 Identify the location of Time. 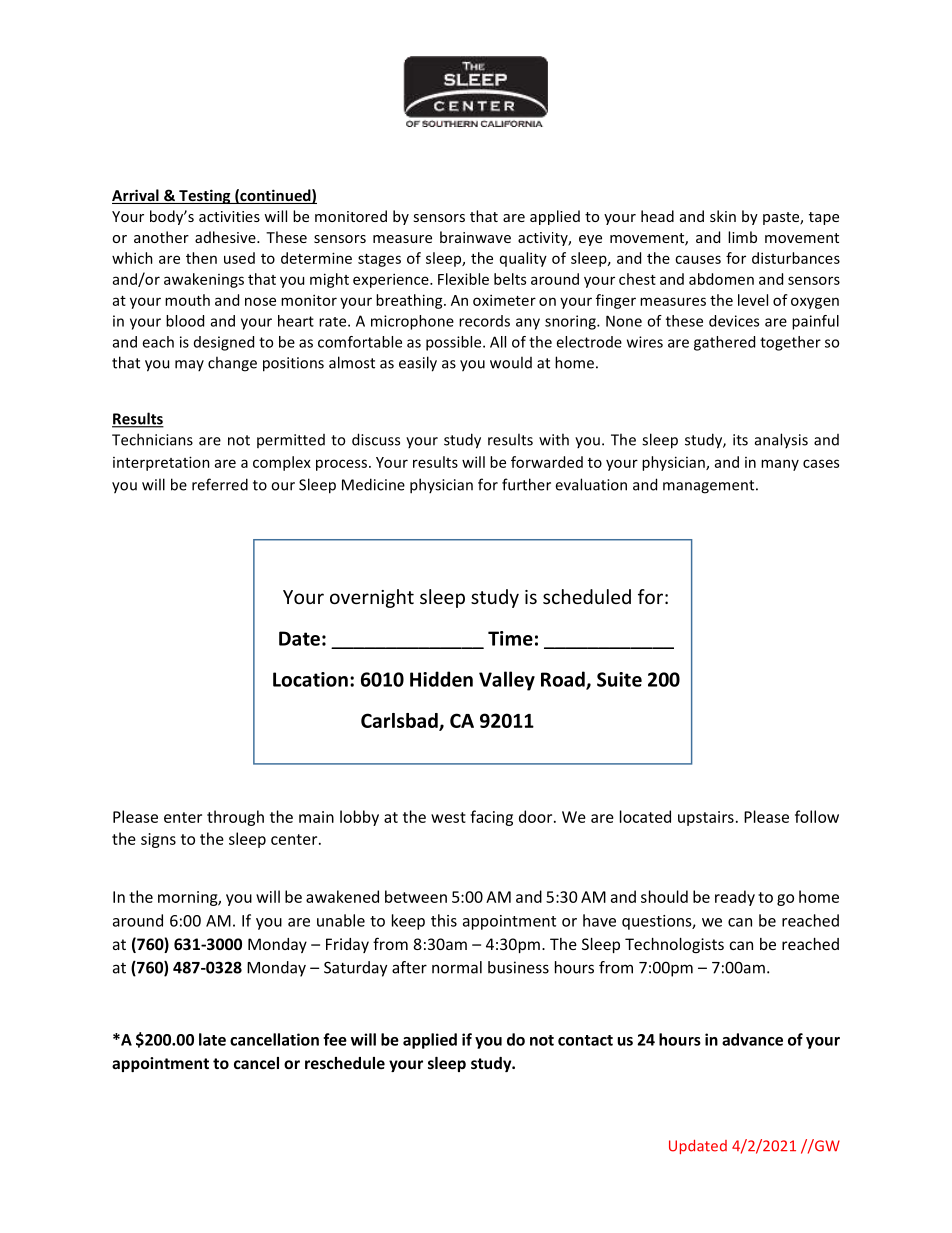
(510, 638).
